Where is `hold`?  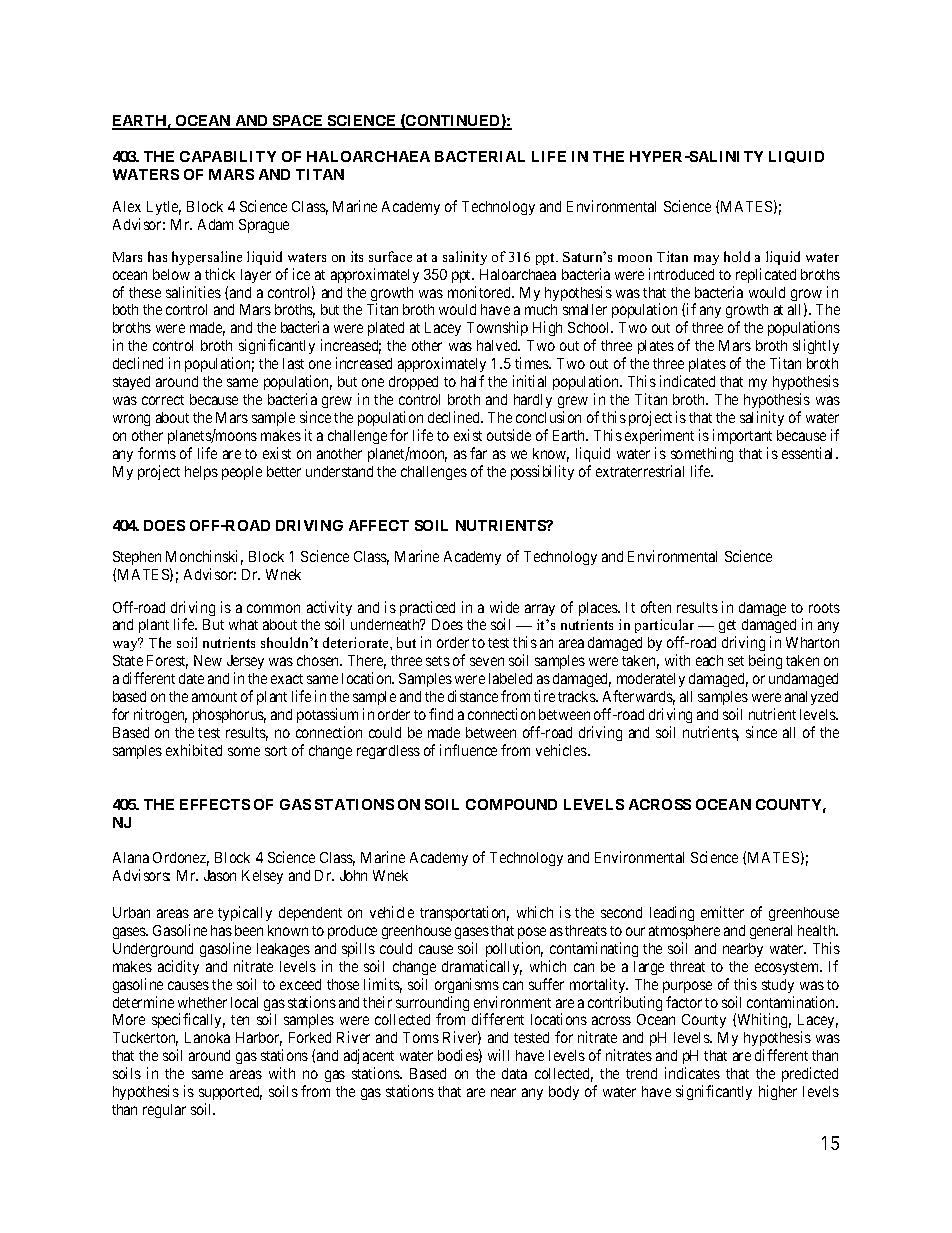 hold is located at coordinates (737, 256).
